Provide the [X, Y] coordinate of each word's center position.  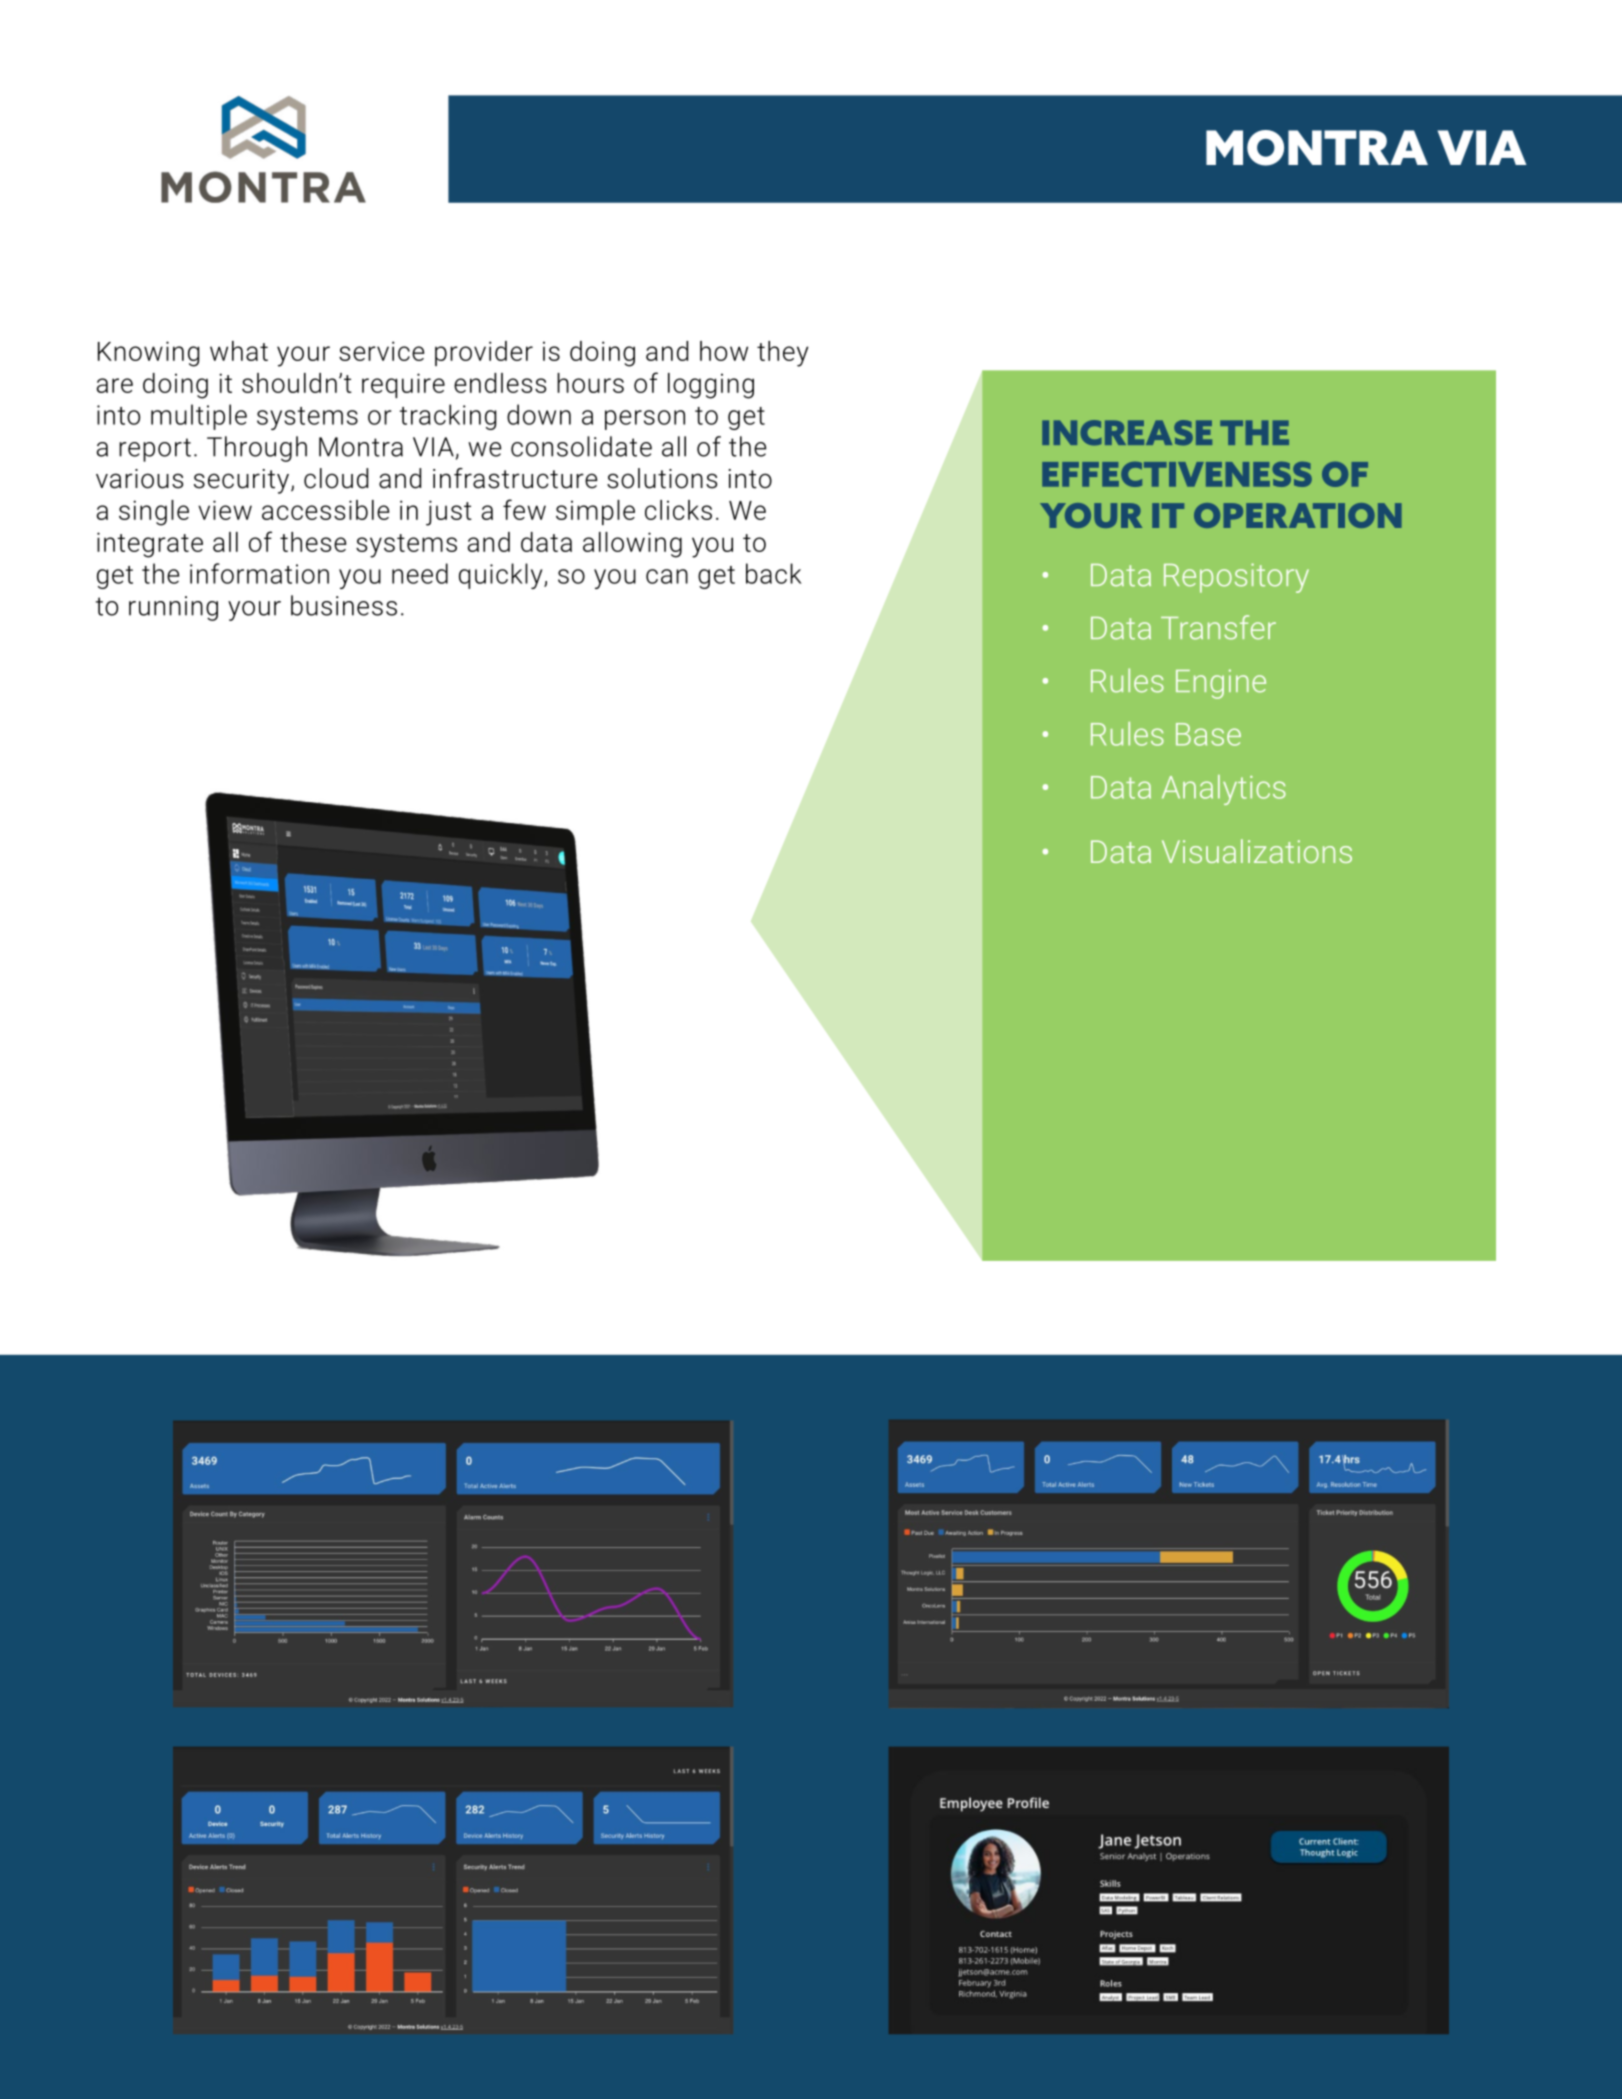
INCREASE [1127, 433]
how [724, 351]
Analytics [1224, 790]
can [667, 576]
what [239, 351]
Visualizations [1257, 851]
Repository [1236, 578]
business [344, 605]
